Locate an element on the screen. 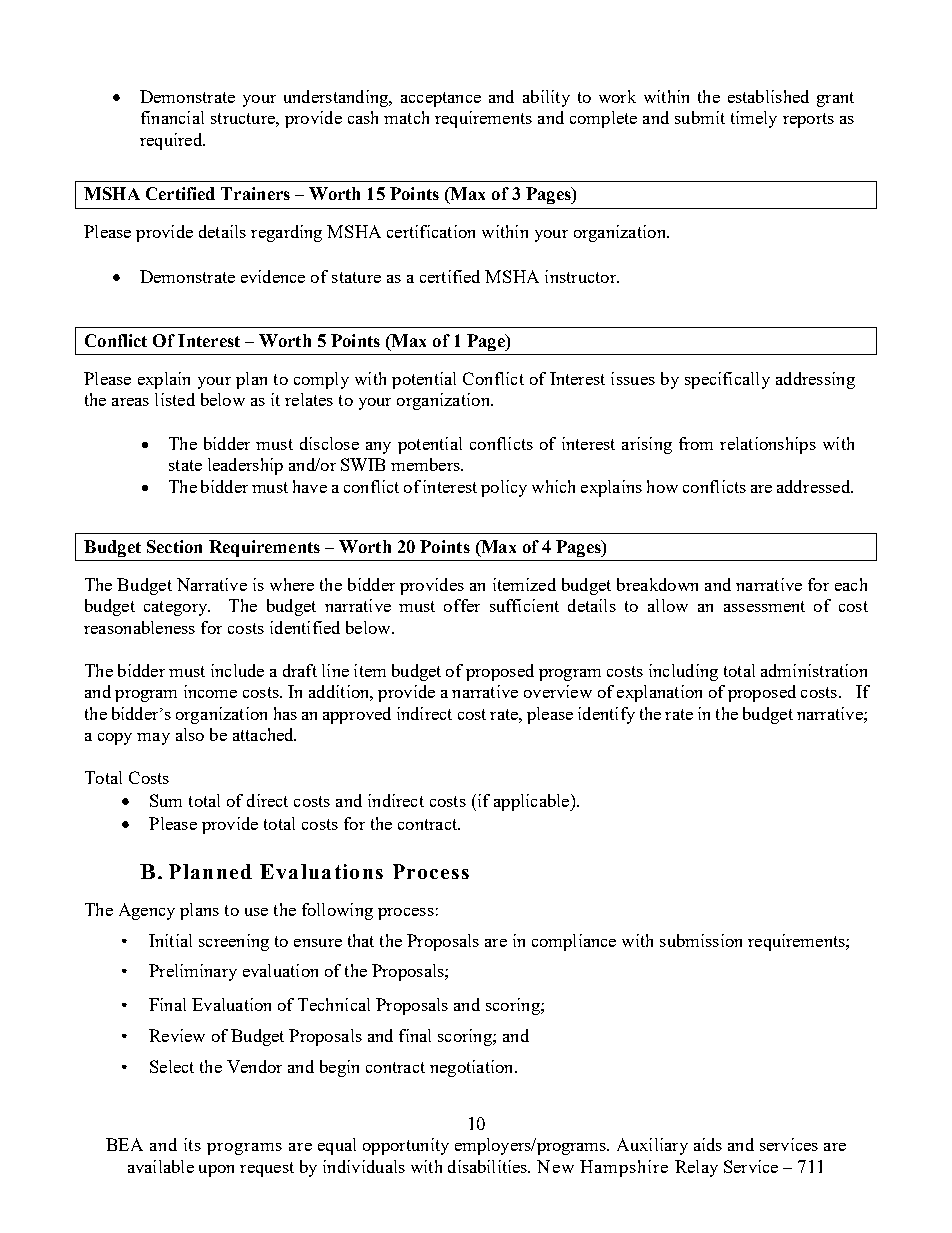  assessment is located at coordinates (764, 606).
